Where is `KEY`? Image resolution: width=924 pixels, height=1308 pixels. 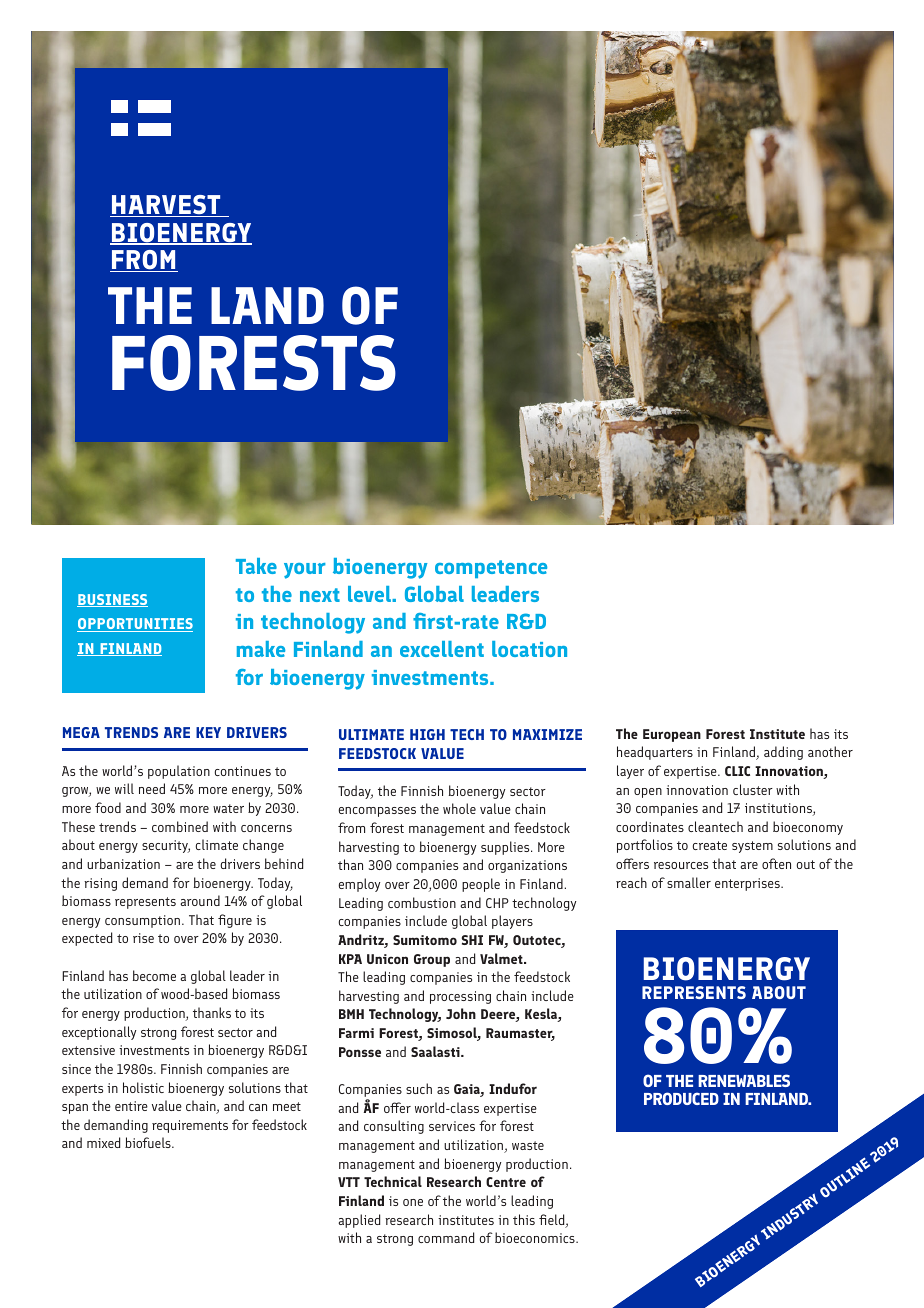 KEY is located at coordinates (208, 732).
